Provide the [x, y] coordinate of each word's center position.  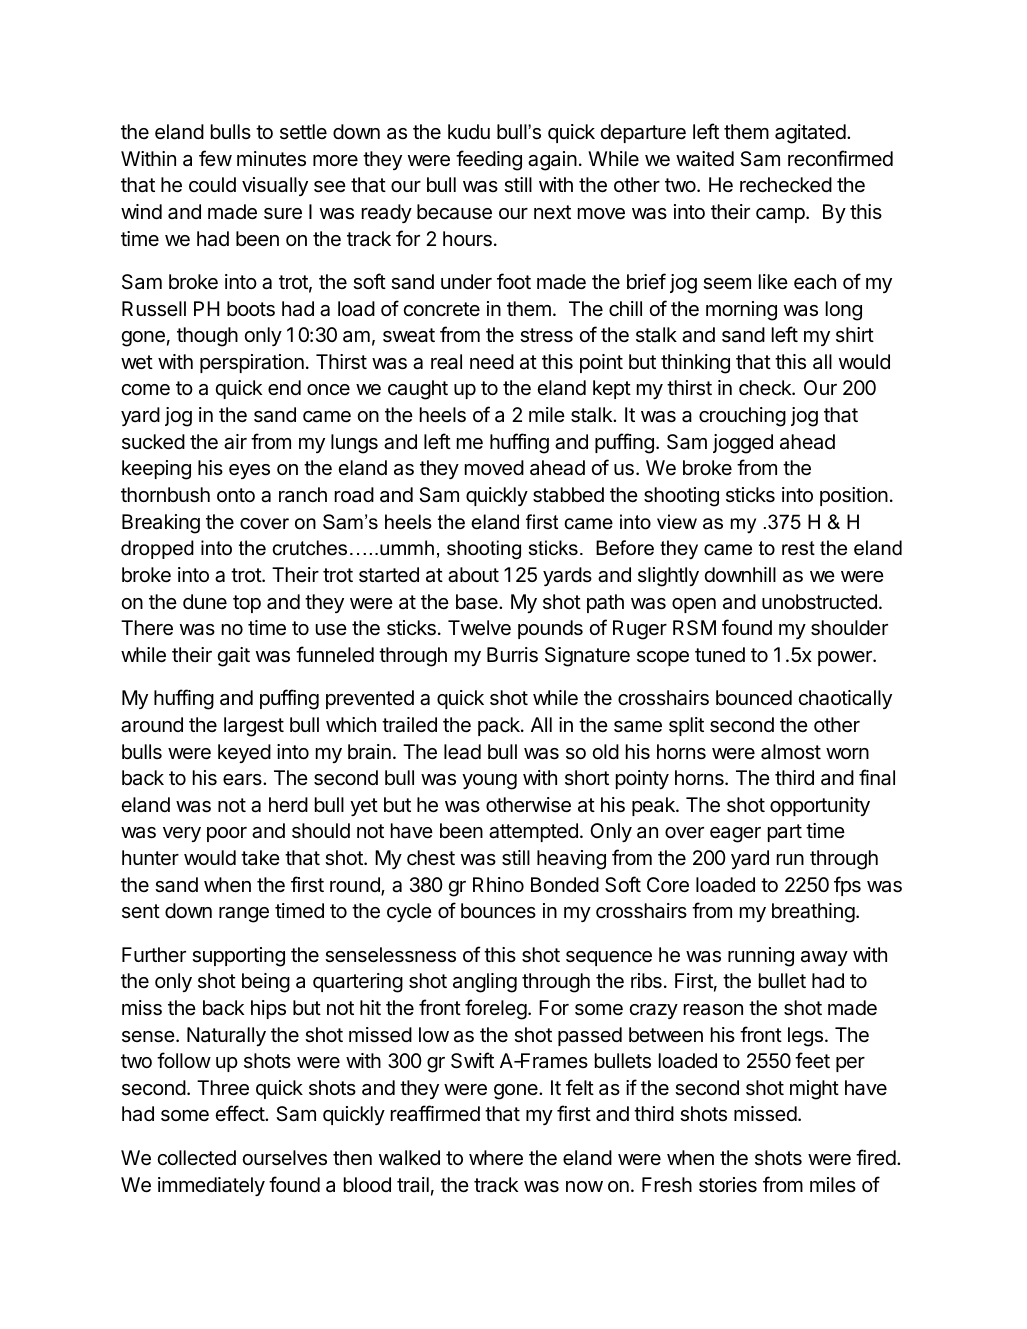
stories [728, 1185]
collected [196, 1157]
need [492, 362]
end [284, 387]
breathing [813, 913]
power [846, 658]
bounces [498, 911]
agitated [811, 134]
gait [233, 657]
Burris [512, 655]
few [215, 158]
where [496, 1158]
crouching [742, 417]
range [244, 915]
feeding [489, 160]
